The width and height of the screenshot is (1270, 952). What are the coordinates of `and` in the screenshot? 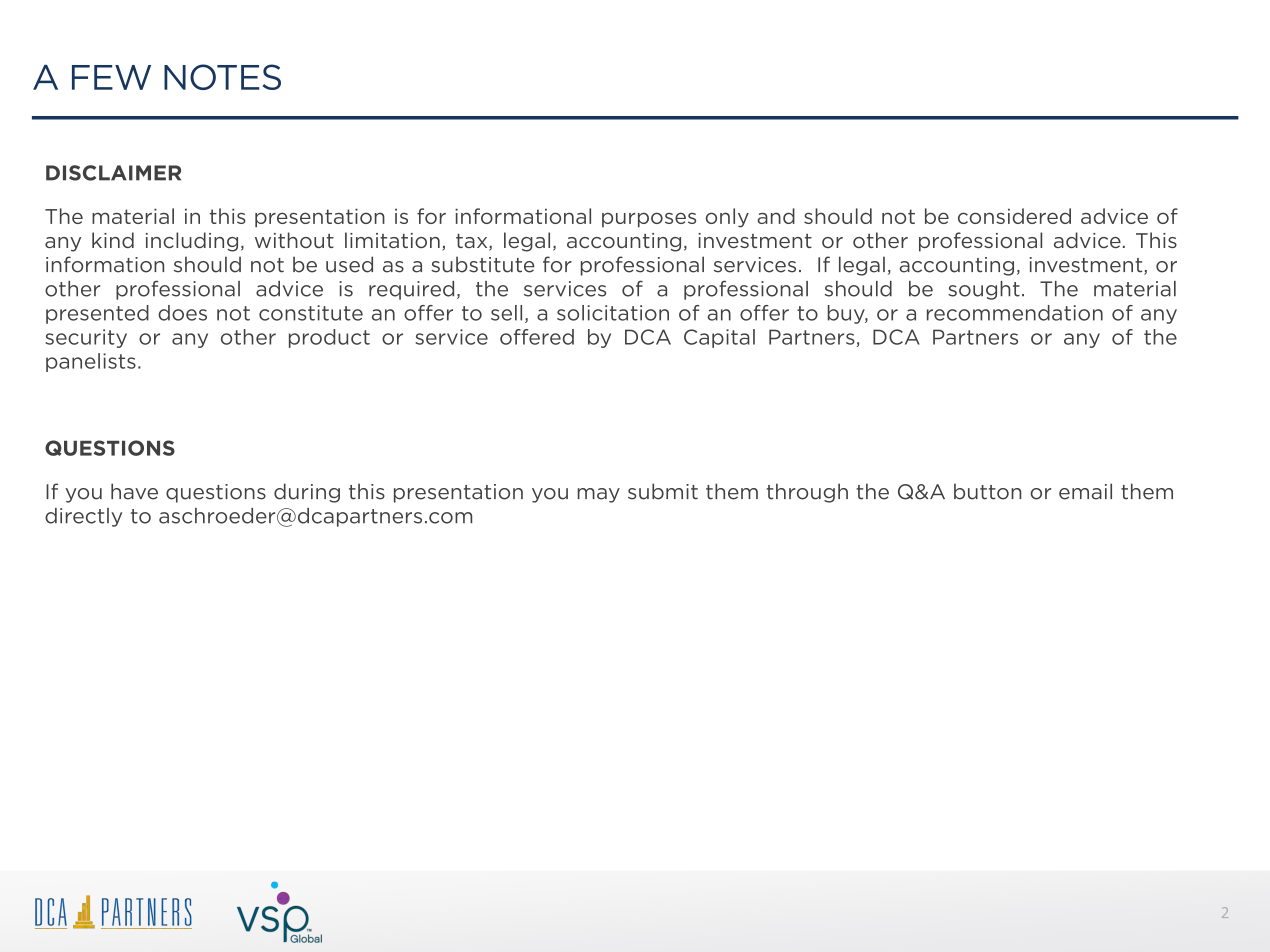 It's located at (776, 216).
